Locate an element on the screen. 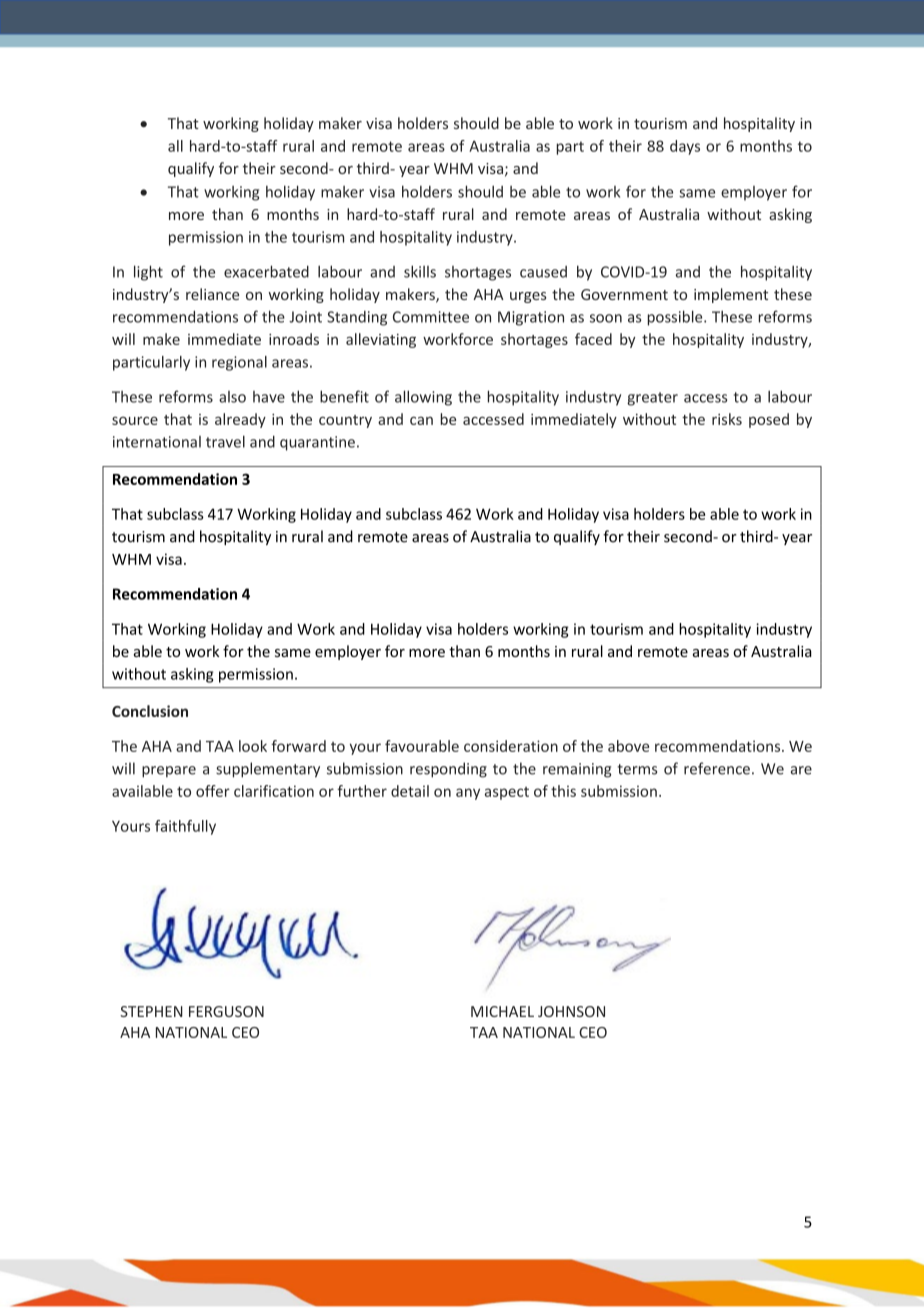 The width and height of the screenshot is (924, 1308). can is located at coordinates (421, 421).
